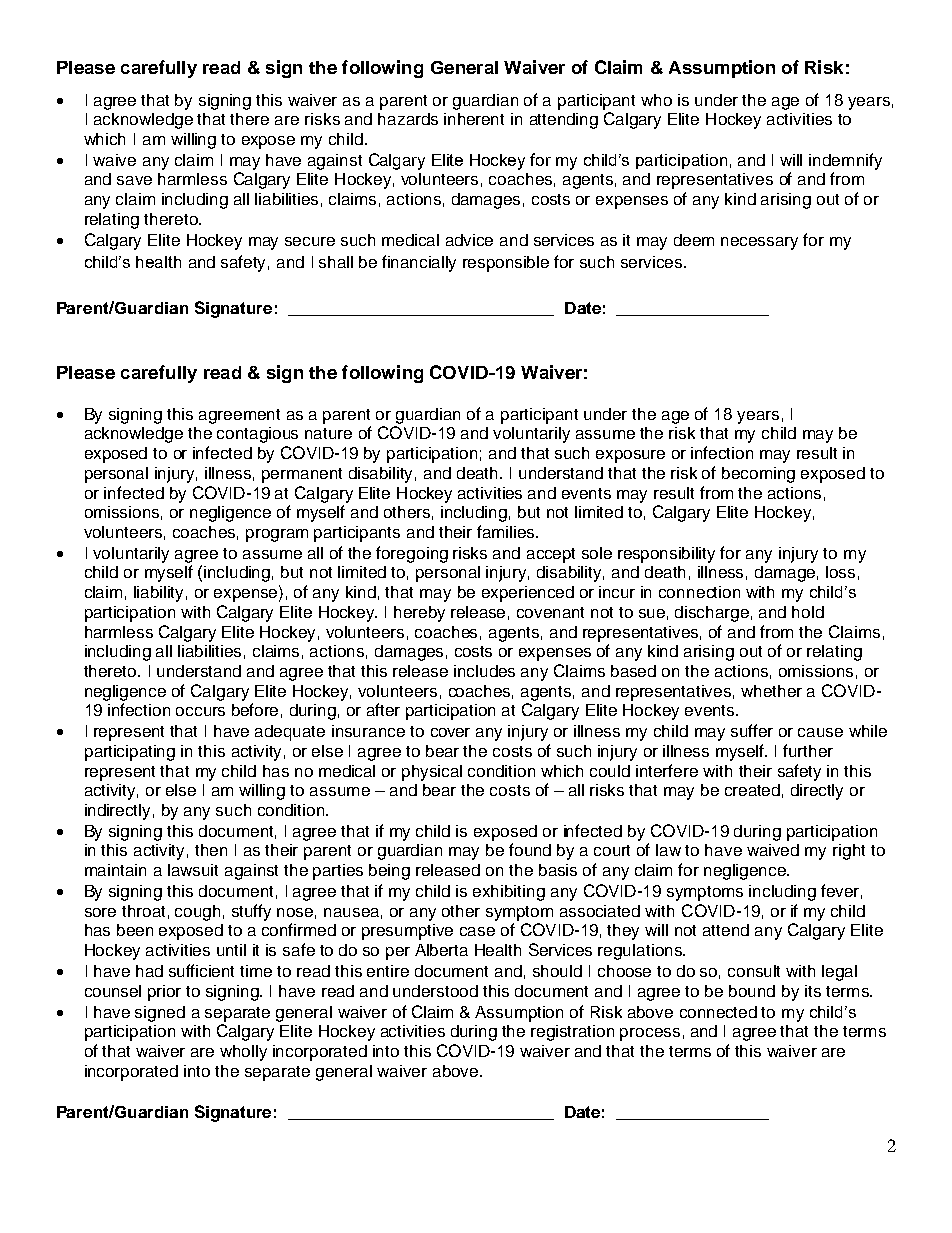  What do you see at coordinates (528, 594) in the page?
I see `experienced` at bounding box center [528, 594].
